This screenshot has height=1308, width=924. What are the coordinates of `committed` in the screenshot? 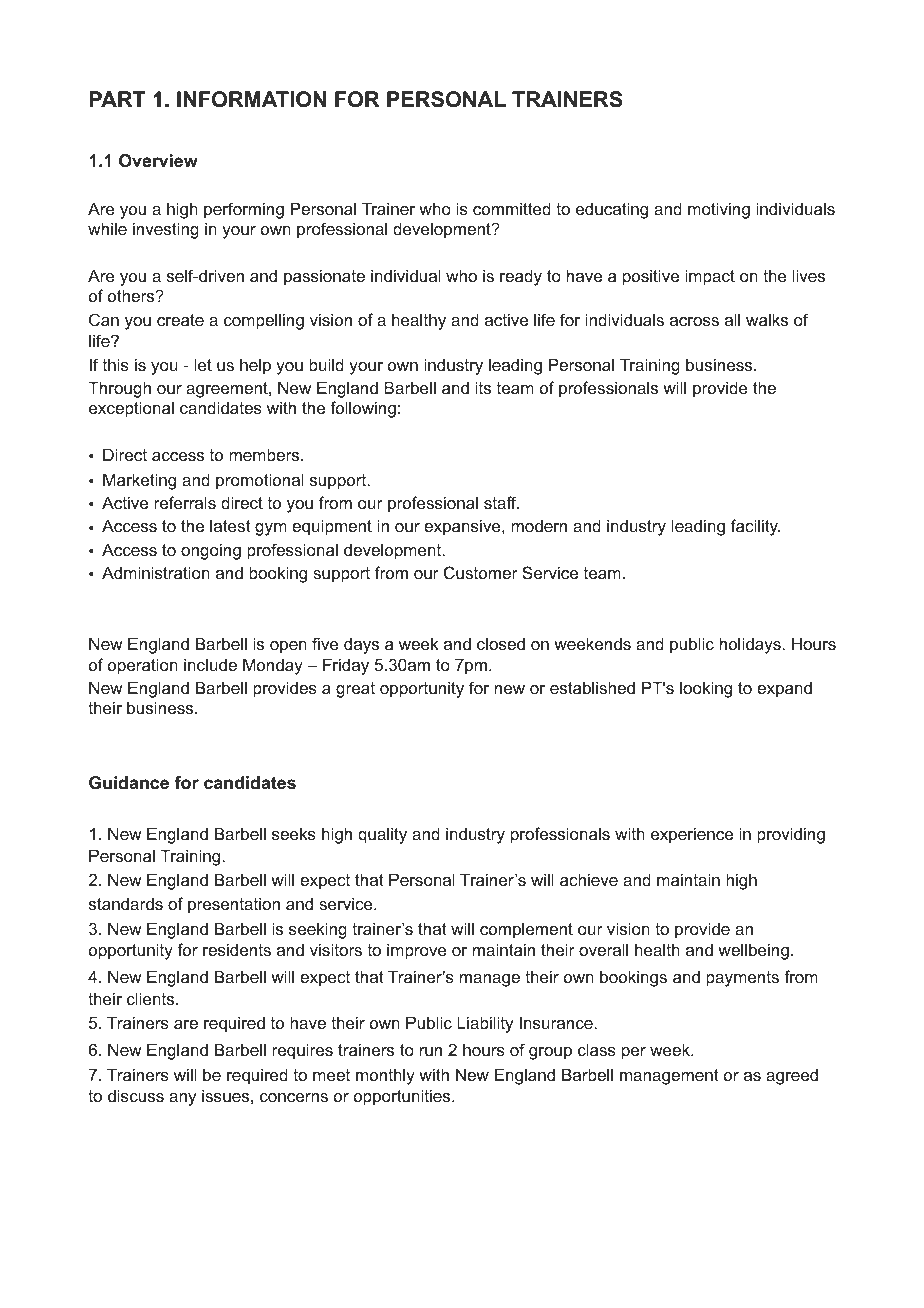 It's located at (512, 208).
